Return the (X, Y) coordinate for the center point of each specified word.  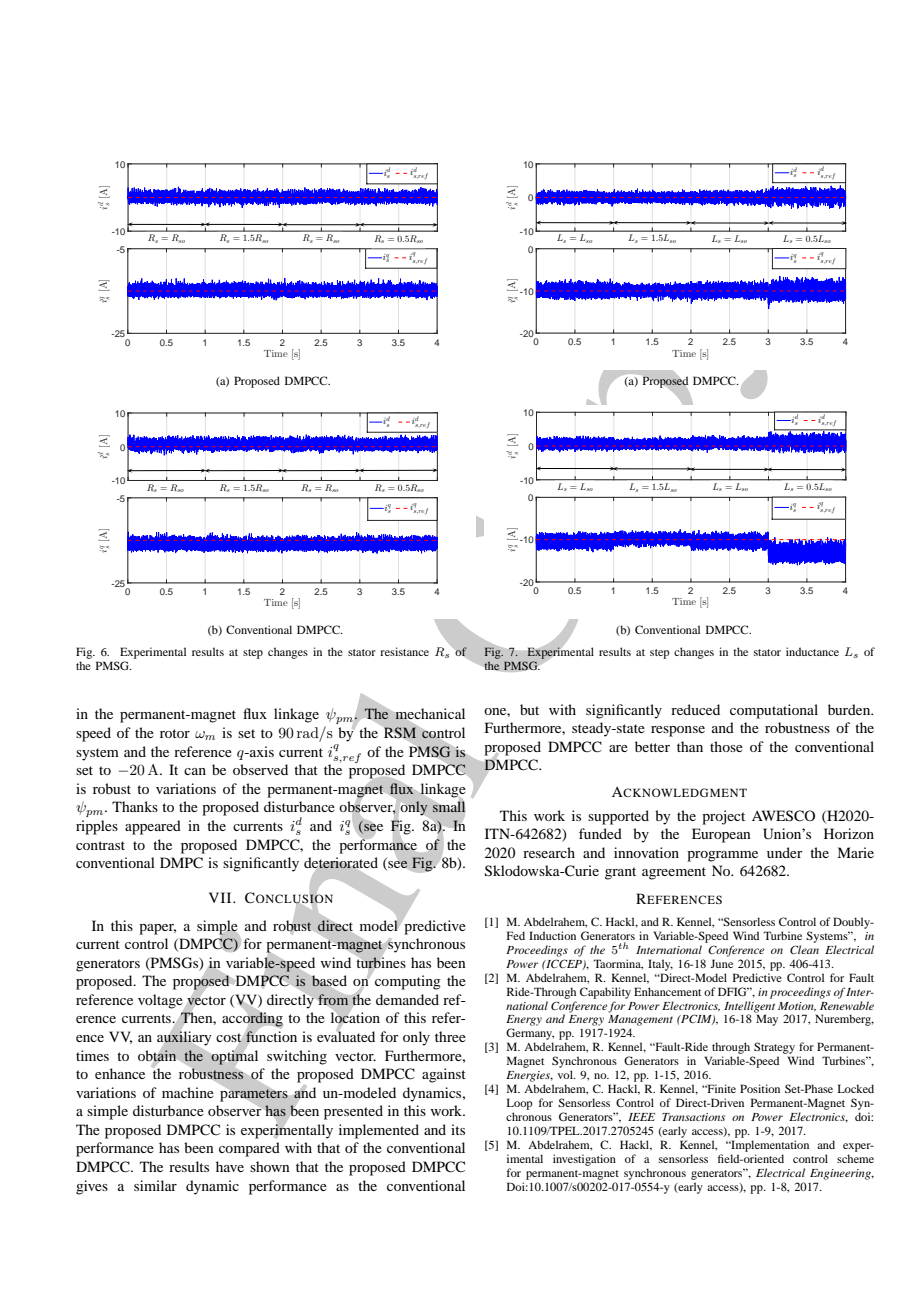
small (449, 806)
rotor (175, 733)
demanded (407, 999)
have (230, 1166)
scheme (855, 1158)
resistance (404, 651)
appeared (153, 827)
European (721, 835)
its (458, 1129)
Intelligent (749, 1008)
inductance (812, 651)
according (252, 1019)
